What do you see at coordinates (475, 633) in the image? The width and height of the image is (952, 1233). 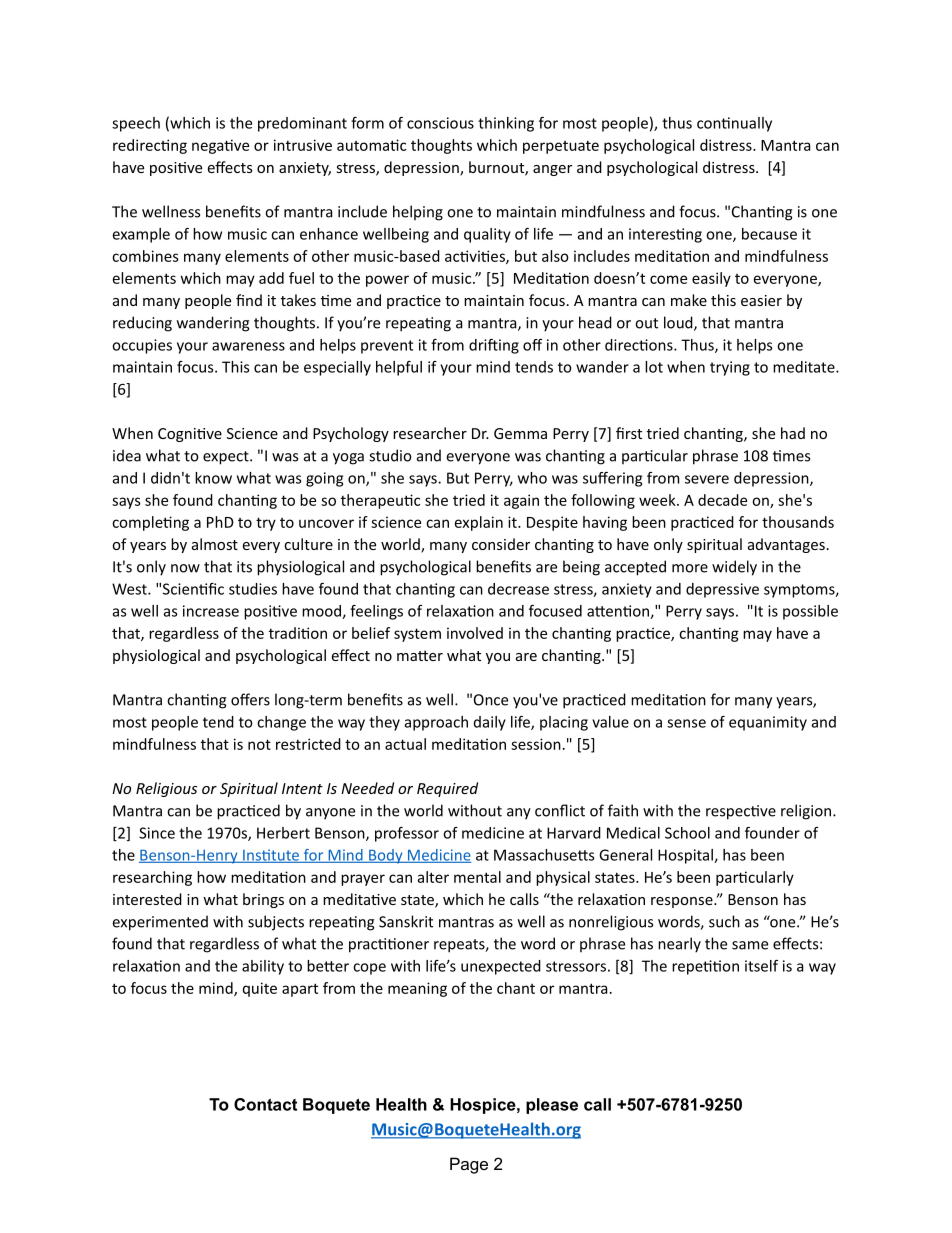 I see `involved` at bounding box center [475, 633].
